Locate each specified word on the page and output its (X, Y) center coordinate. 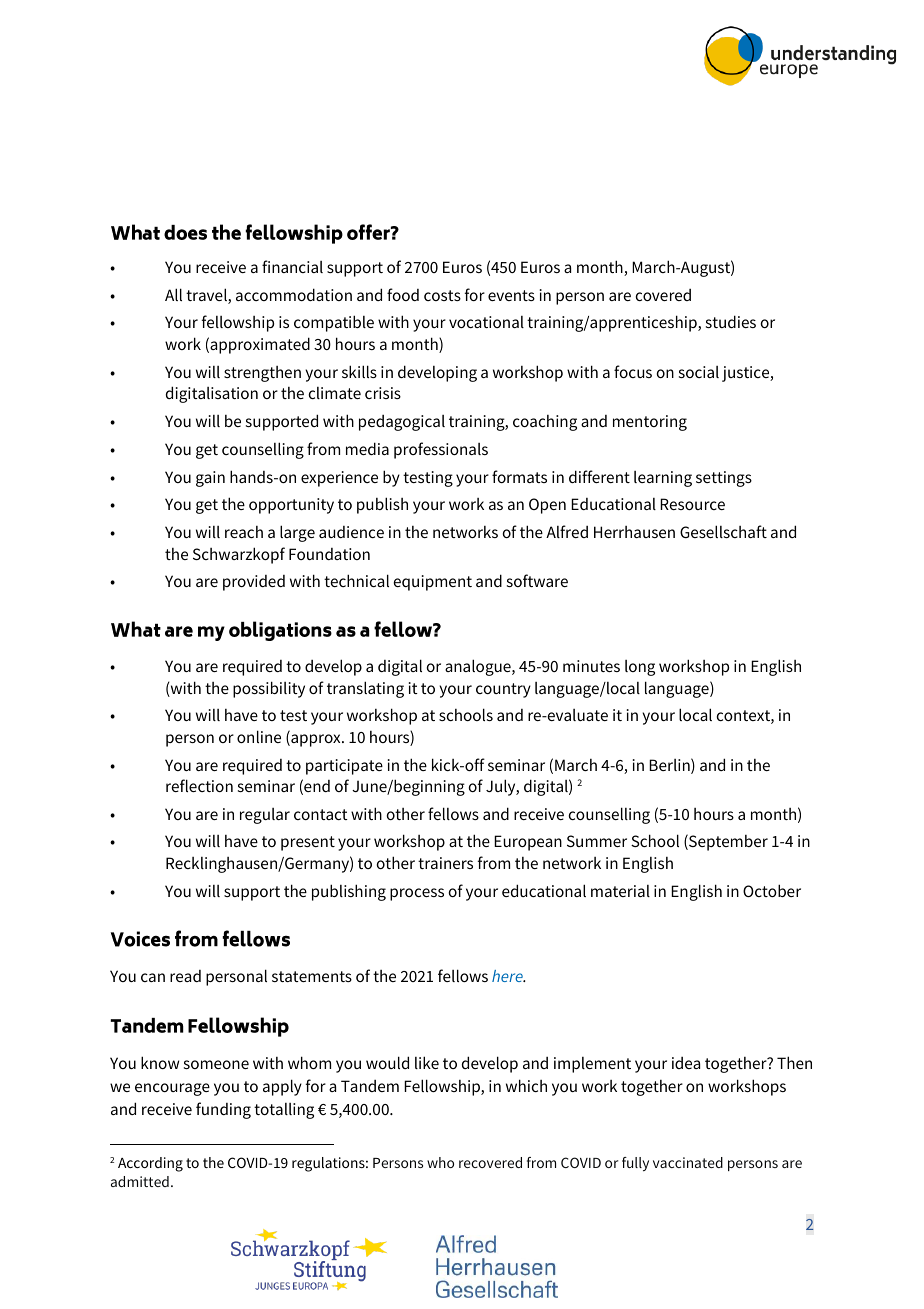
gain (210, 479)
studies (731, 321)
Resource (692, 504)
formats (519, 476)
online (259, 736)
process (417, 894)
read (185, 976)
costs (442, 295)
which (526, 1085)
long (640, 668)
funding (223, 1110)
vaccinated (688, 1162)
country (503, 690)
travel (207, 296)
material (620, 891)
